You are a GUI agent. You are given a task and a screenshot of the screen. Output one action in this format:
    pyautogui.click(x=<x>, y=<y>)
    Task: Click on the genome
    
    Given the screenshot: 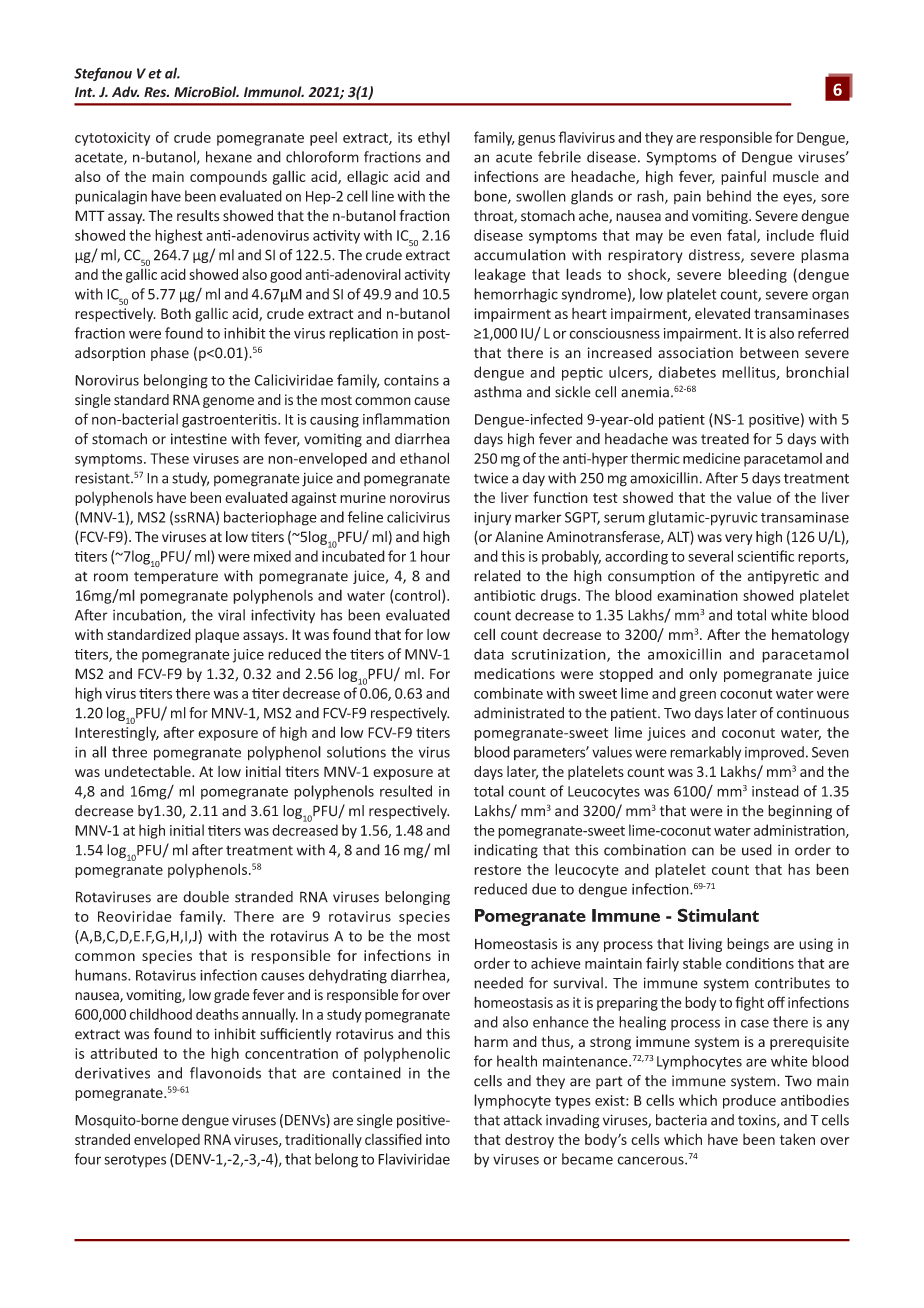 What is the action you would take?
    pyautogui.click(x=228, y=402)
